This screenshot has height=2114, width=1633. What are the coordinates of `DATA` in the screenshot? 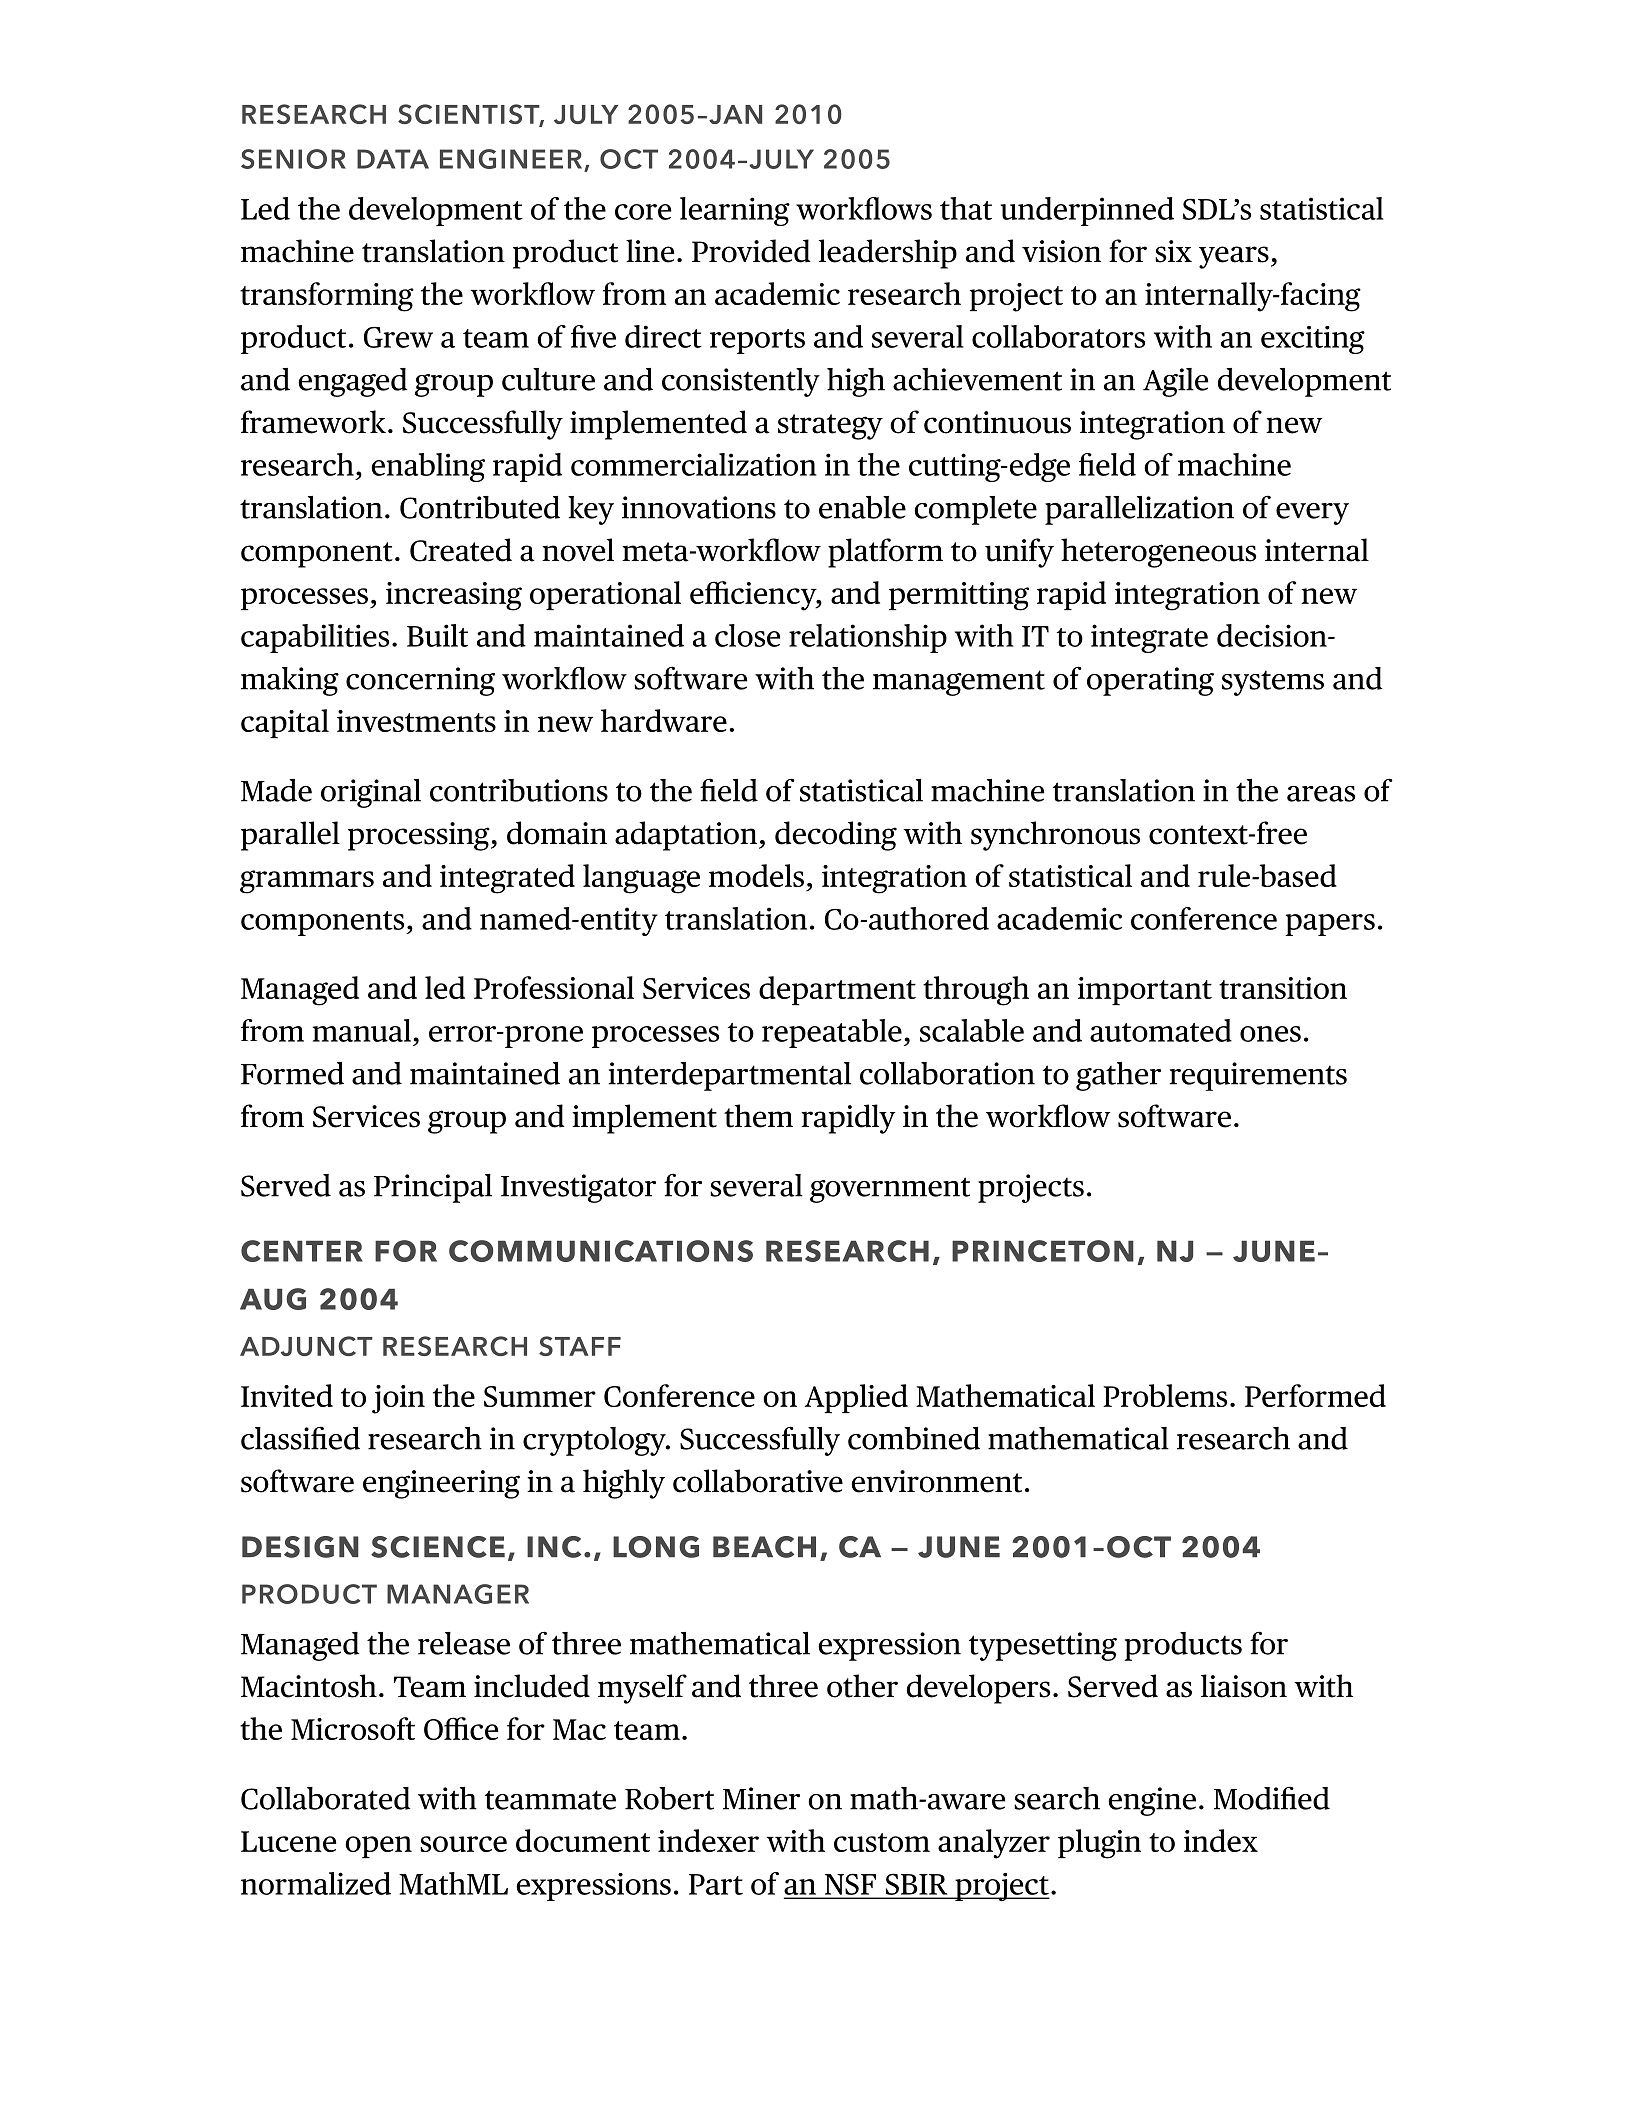 It's located at (393, 159).
